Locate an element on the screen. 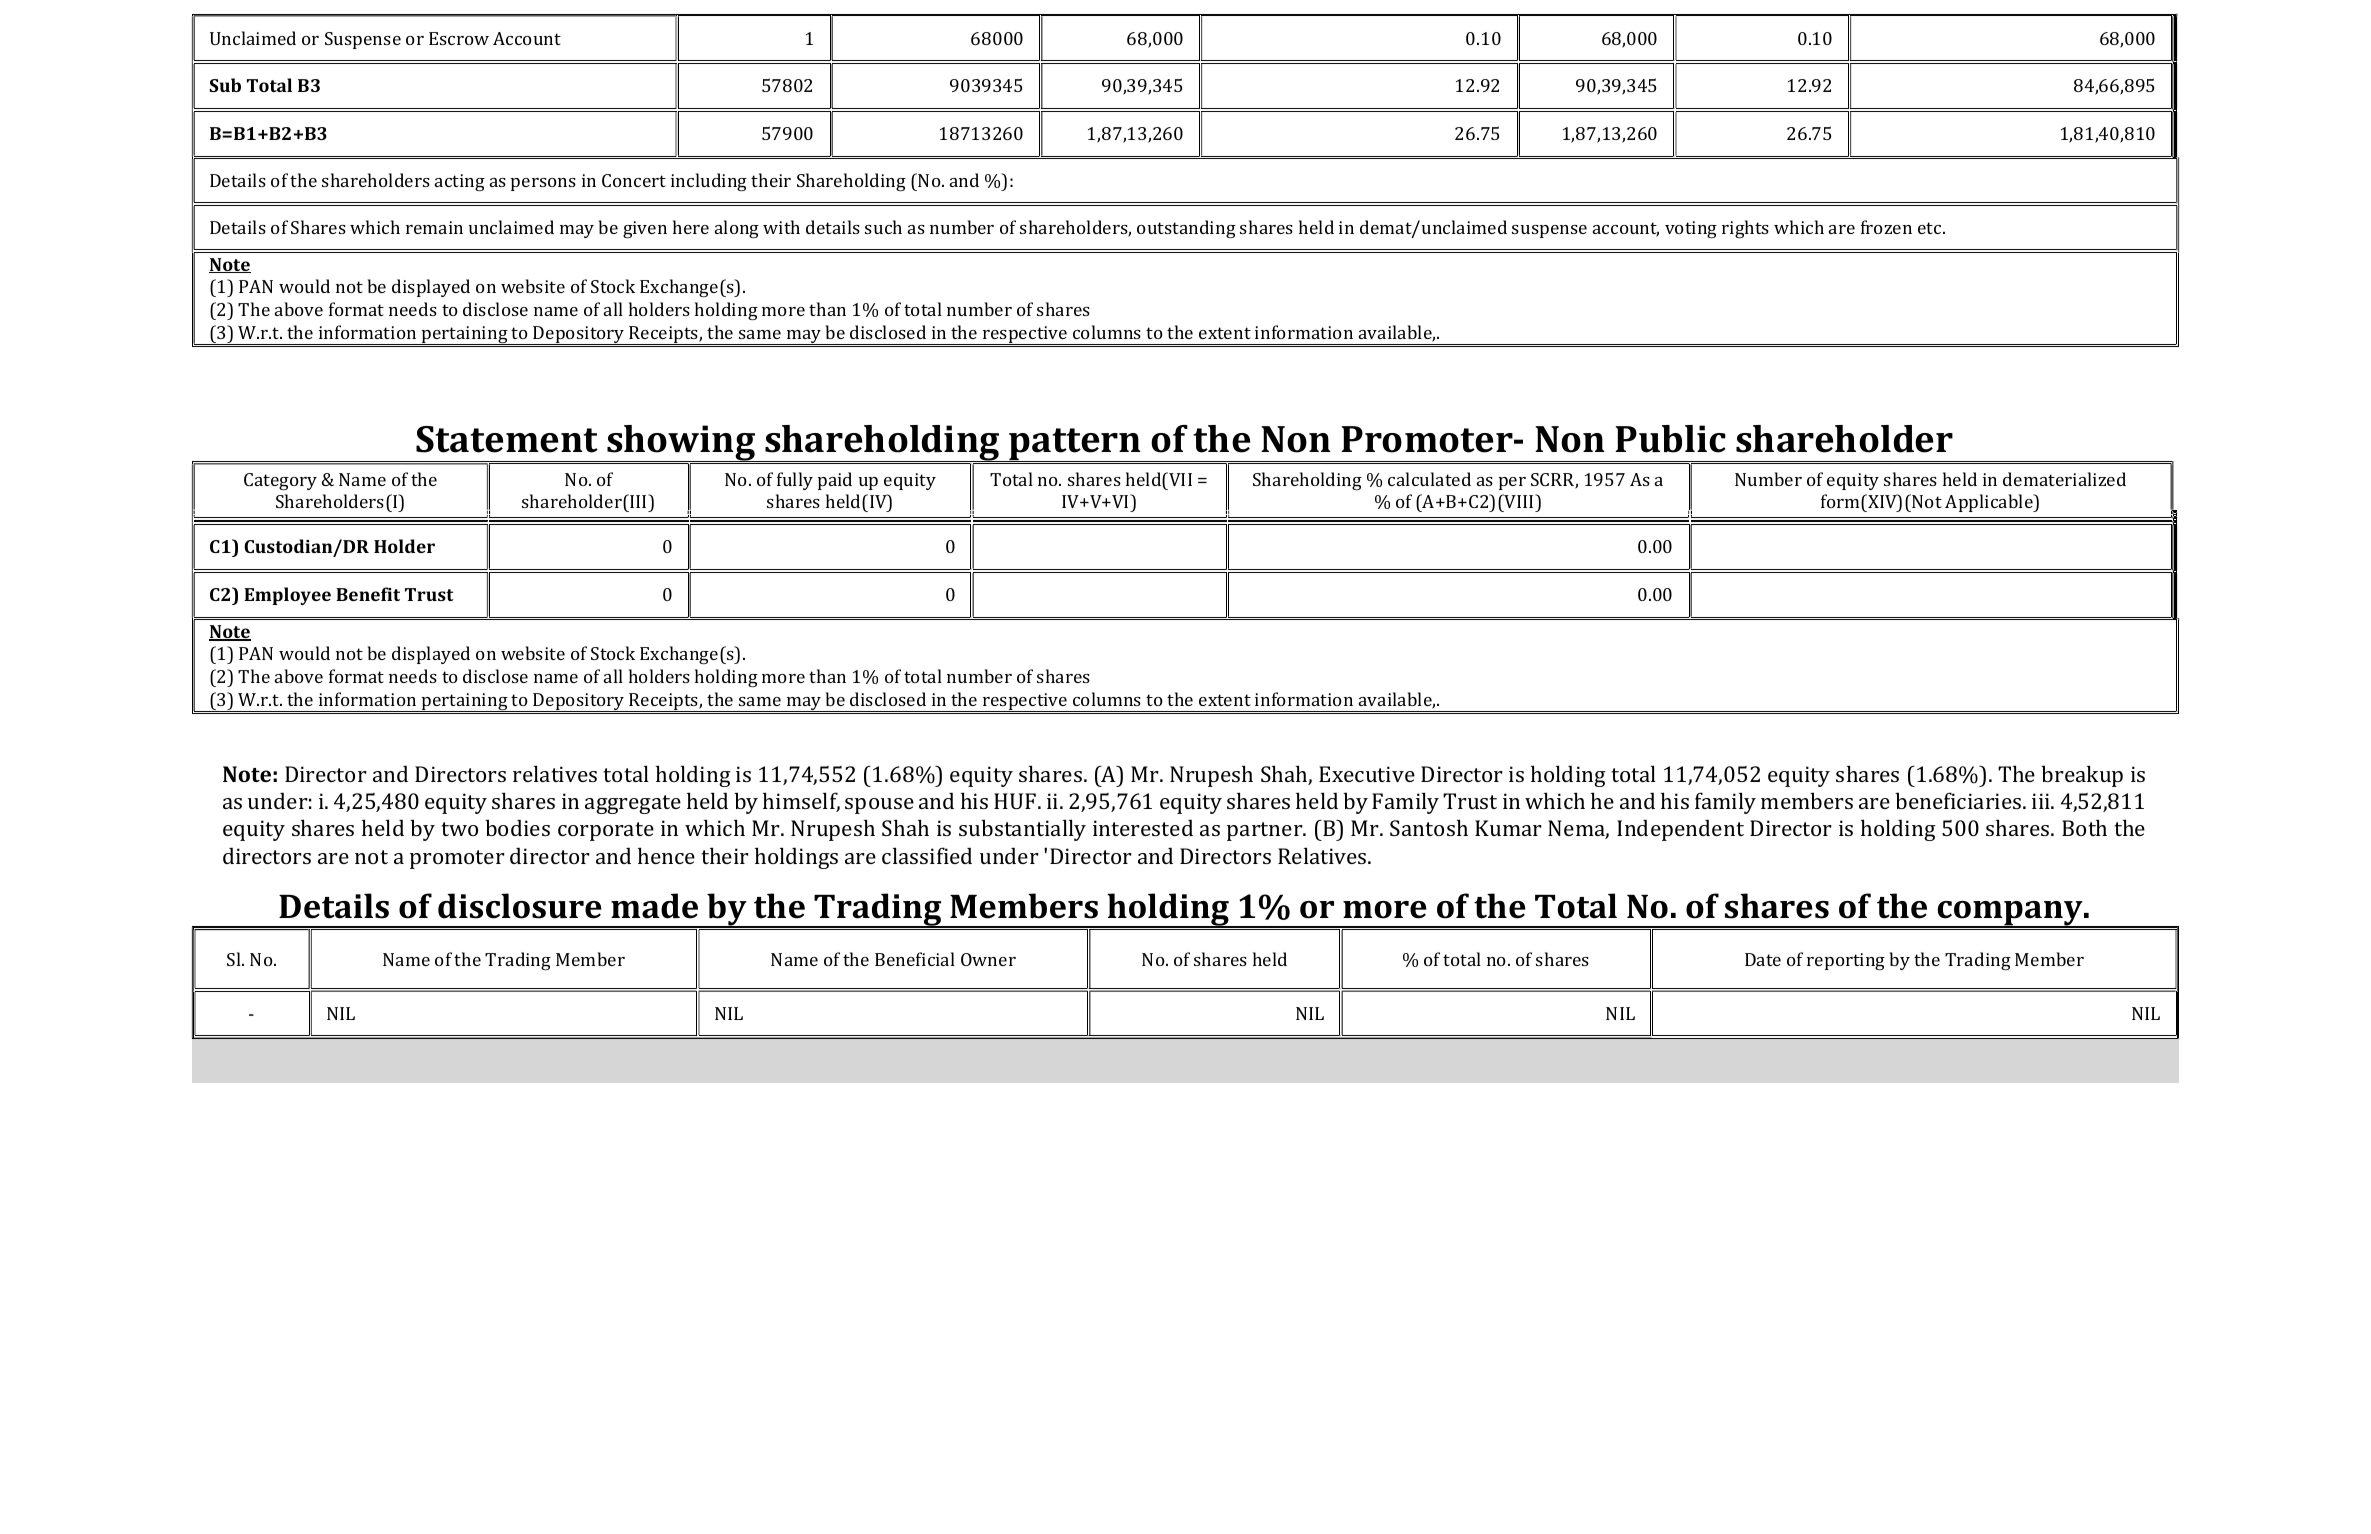  Escrow is located at coordinates (459, 38).
